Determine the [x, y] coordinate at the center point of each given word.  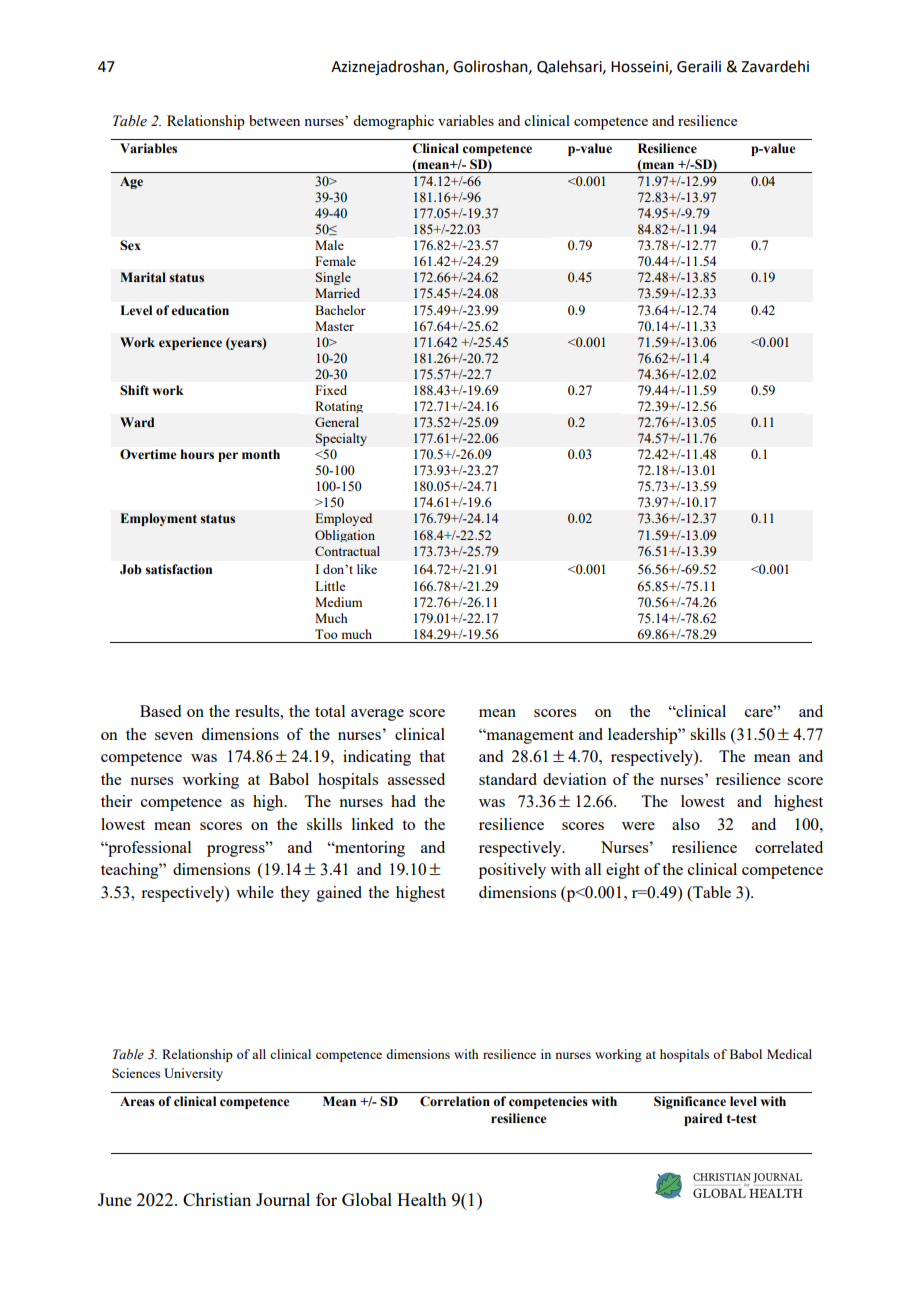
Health [422, 1199]
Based [160, 711]
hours [197, 454]
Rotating [339, 407]
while [255, 892]
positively [512, 871]
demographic [393, 122]
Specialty [341, 439]
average [377, 715]
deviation [575, 779]
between [274, 120]
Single [333, 278]
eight [623, 871]
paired [703, 1119]
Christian [217, 1199]
